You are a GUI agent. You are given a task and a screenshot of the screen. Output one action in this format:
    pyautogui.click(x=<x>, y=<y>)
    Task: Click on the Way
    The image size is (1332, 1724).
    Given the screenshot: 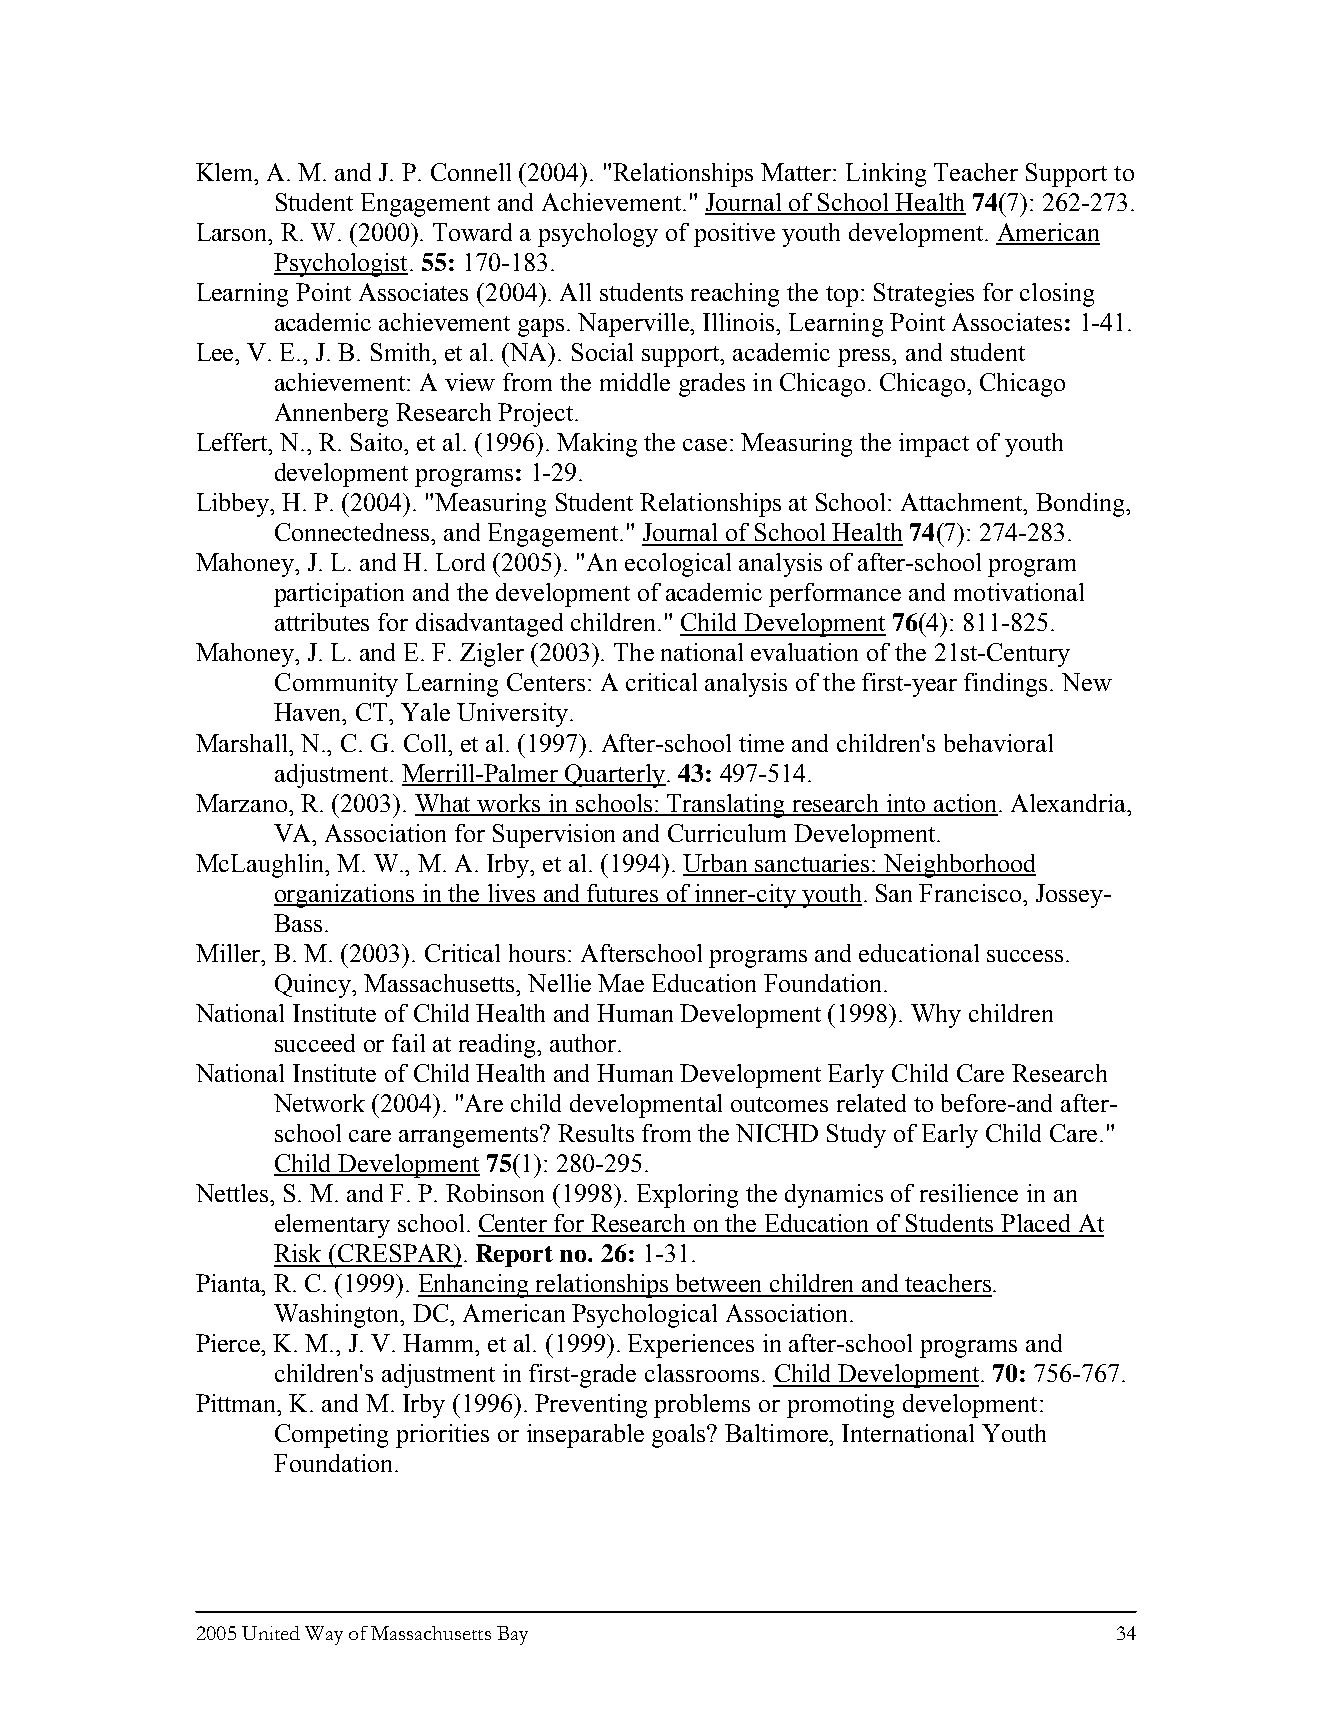 What is the action you would take?
    pyautogui.click(x=324, y=1635)
